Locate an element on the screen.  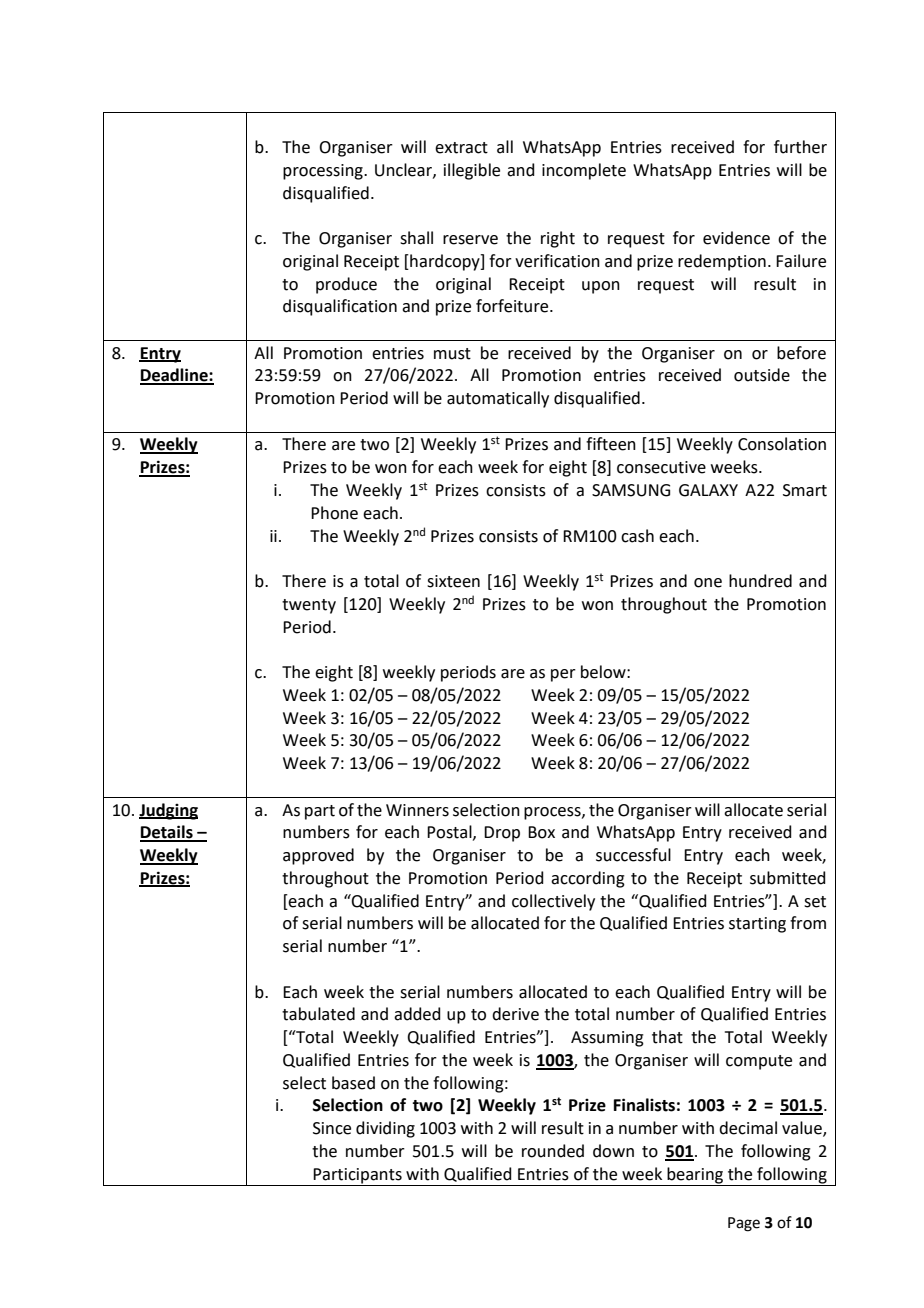
sixteen is located at coordinates (453, 581).
